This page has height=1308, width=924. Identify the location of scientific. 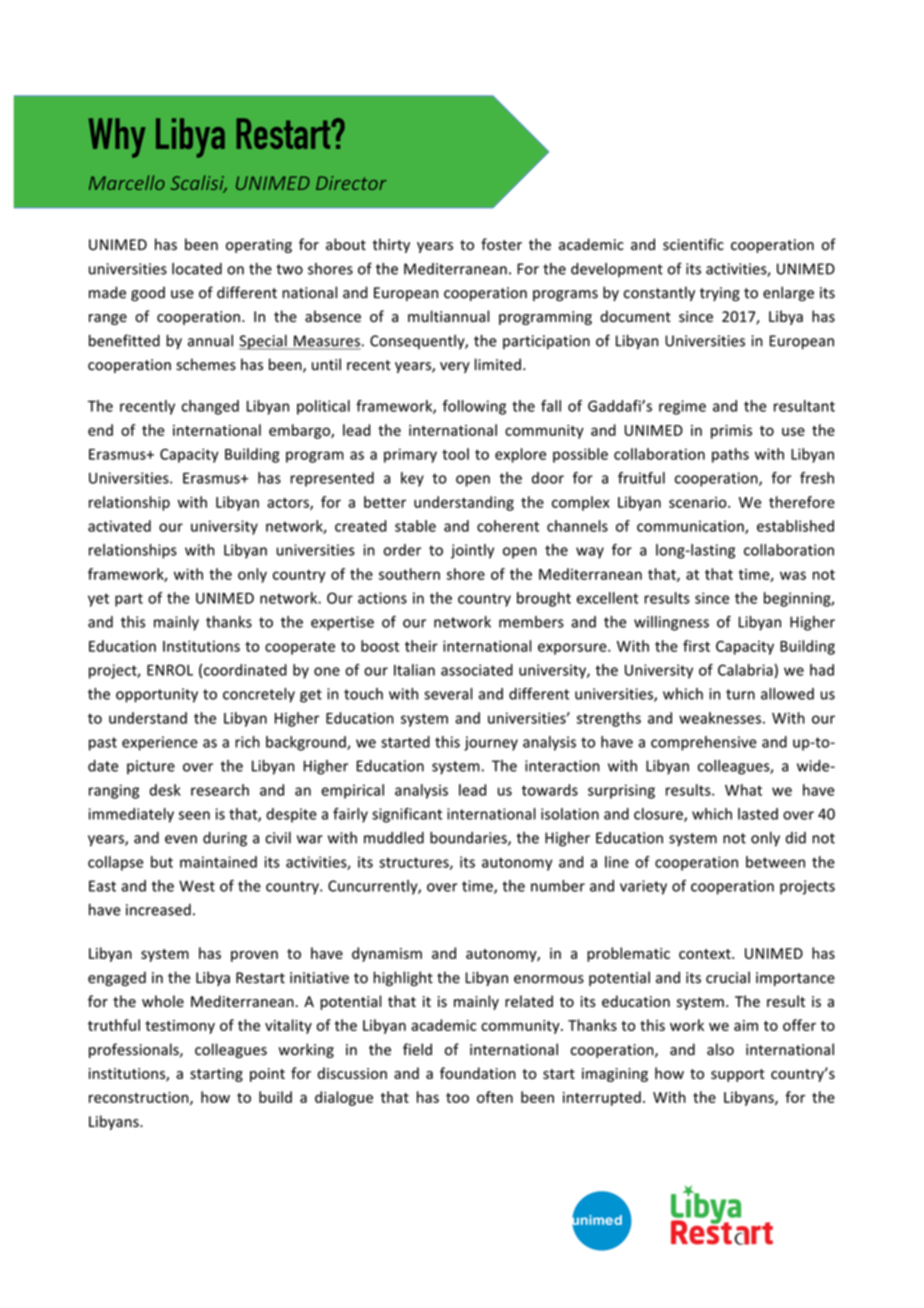
(693, 244).
